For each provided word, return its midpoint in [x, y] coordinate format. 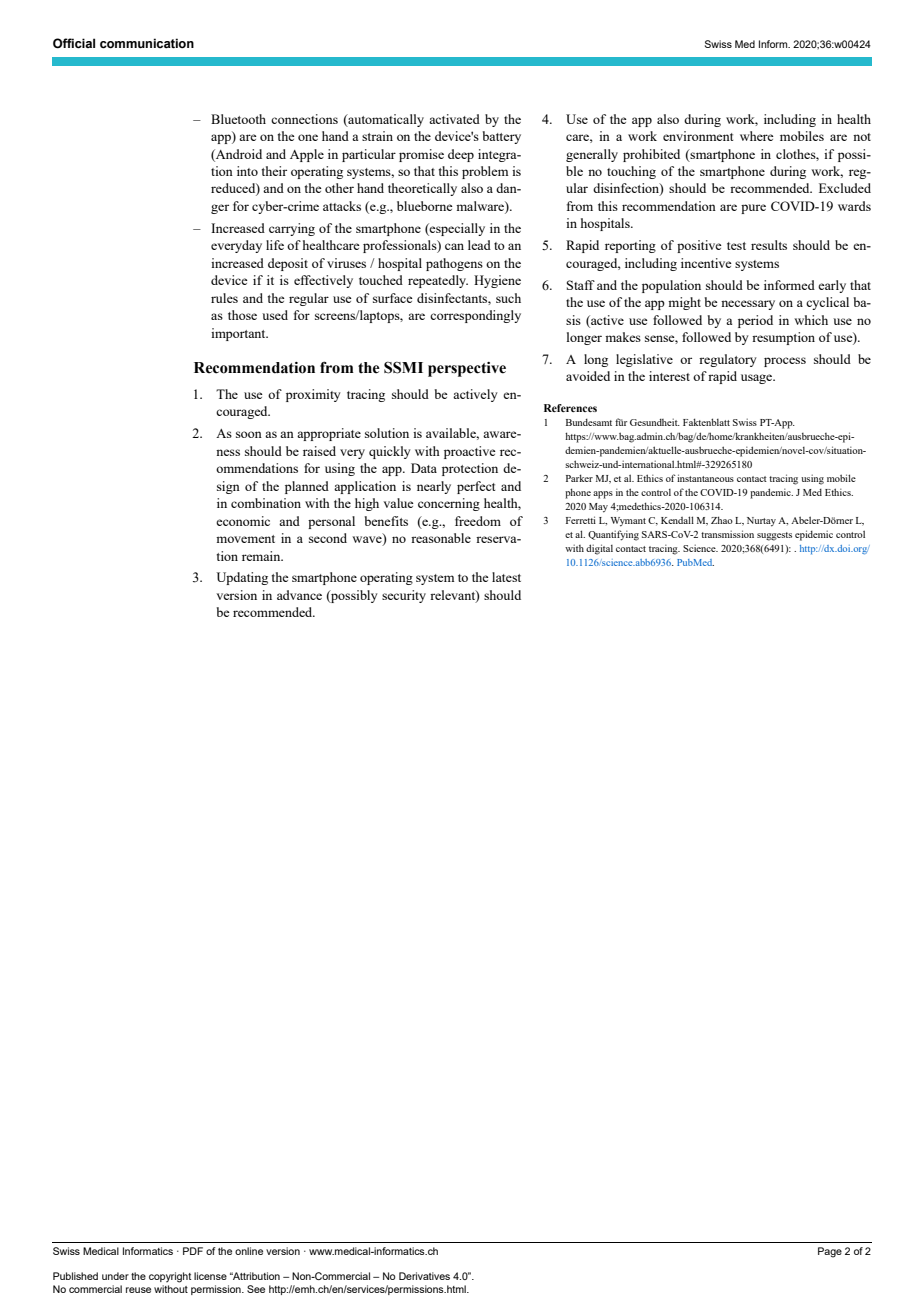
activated [454, 119]
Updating [242, 578]
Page [830, 1252]
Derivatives [424, 1276]
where [757, 136]
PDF [193, 1251]
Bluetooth [238, 119]
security [404, 596]
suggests [774, 536]
